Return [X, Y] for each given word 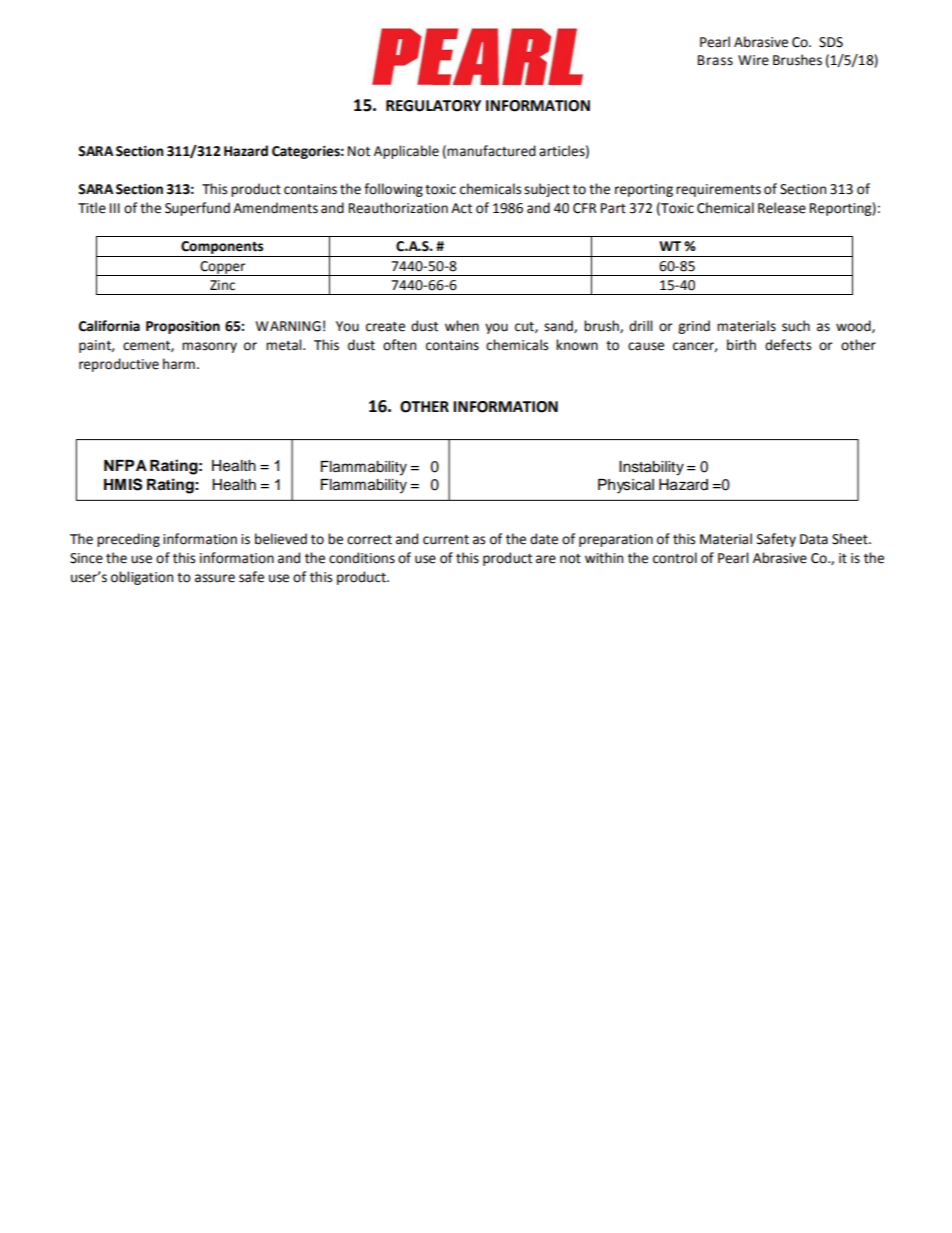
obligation [142, 578]
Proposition [183, 327]
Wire [753, 60]
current [446, 540]
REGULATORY [433, 106]
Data [814, 539]
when [462, 326]
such [796, 326]
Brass [715, 60]
